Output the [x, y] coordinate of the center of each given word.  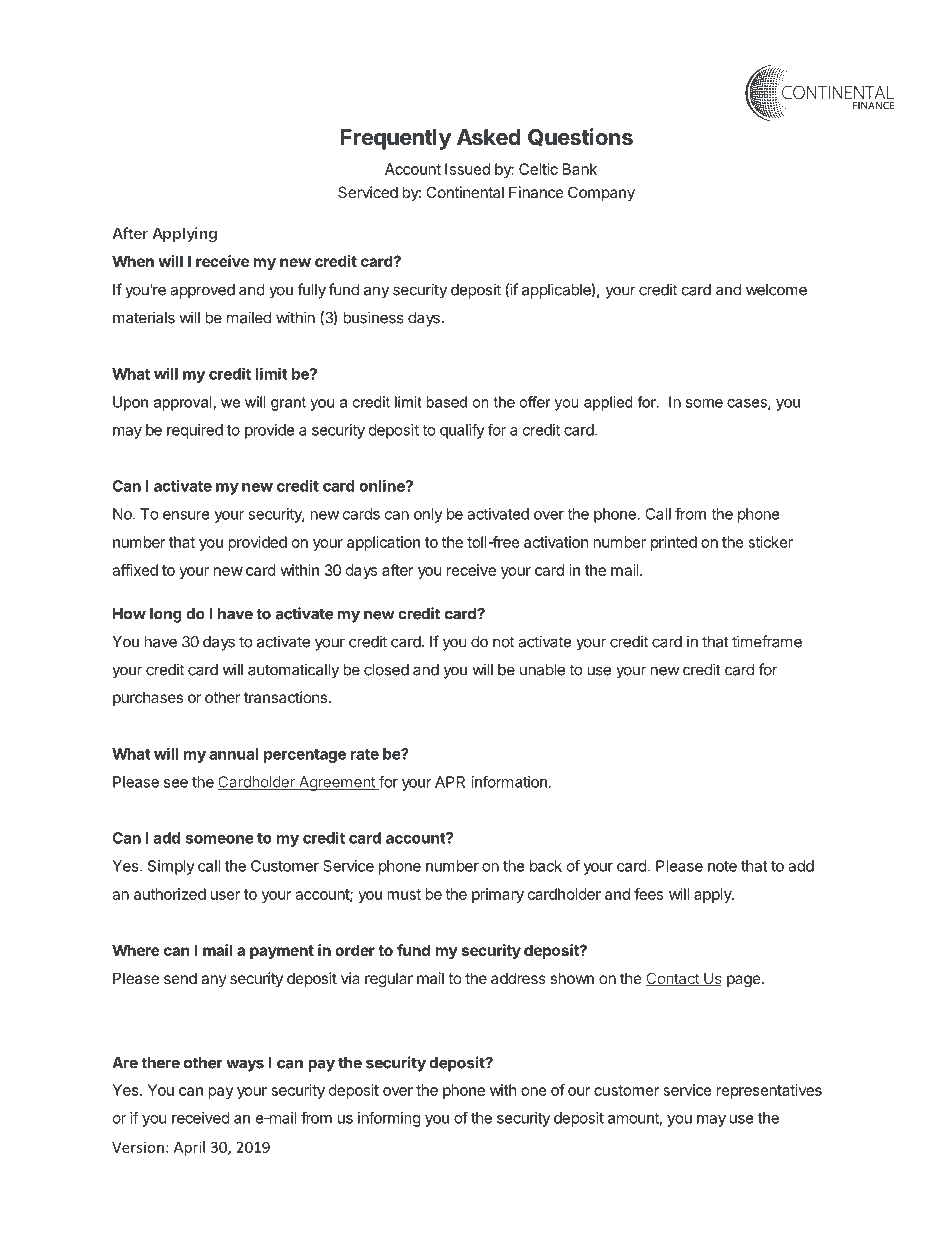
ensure [186, 515]
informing [389, 1119]
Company [601, 193]
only [428, 515]
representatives [769, 1091]
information [509, 781]
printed [674, 543]
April [189, 1148]
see [176, 783]
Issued [467, 169]
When [133, 261]
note [722, 866]
